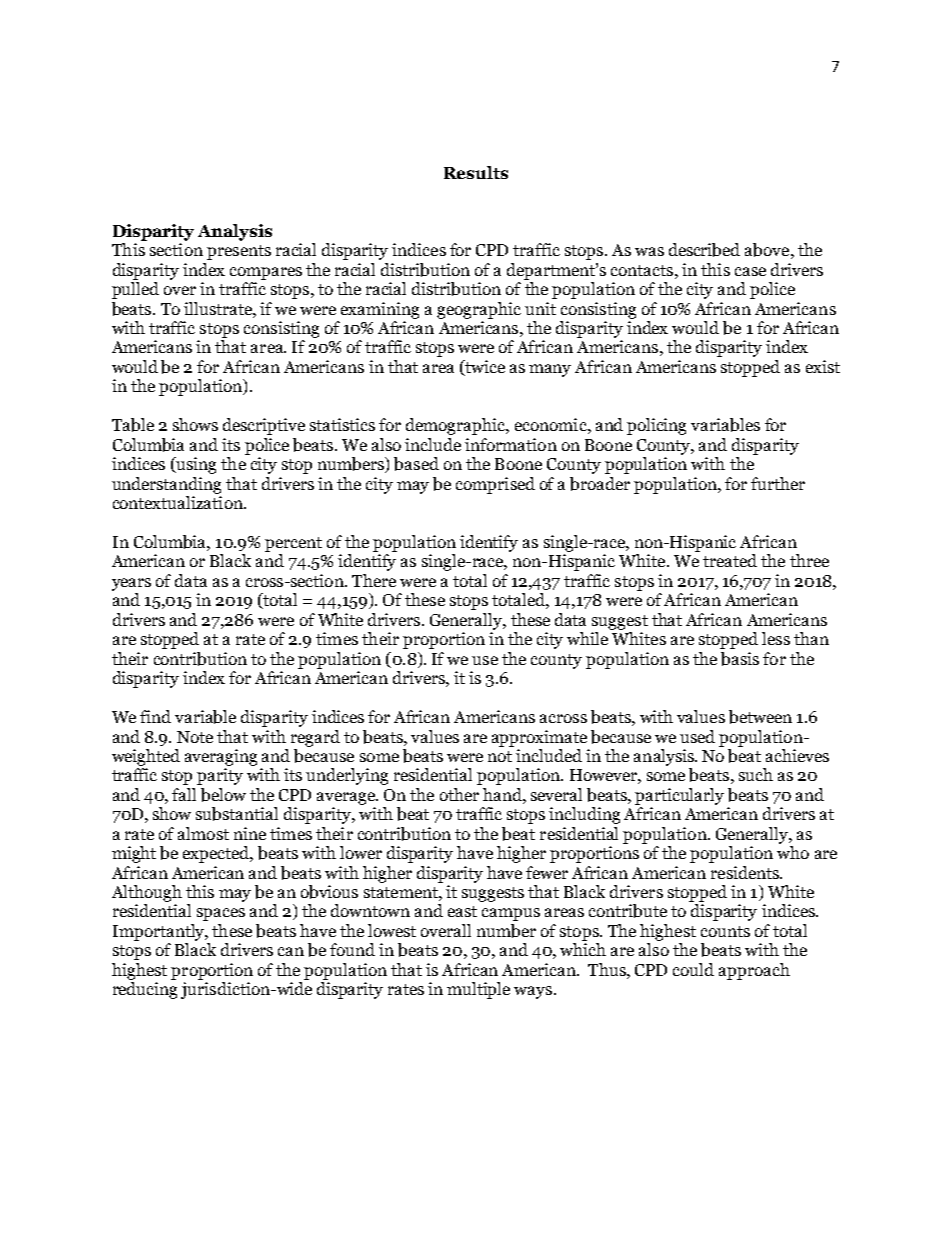 This screenshot has height=1233, width=952. What do you see at coordinates (179, 502) in the screenshot?
I see `contextualization` at bounding box center [179, 502].
